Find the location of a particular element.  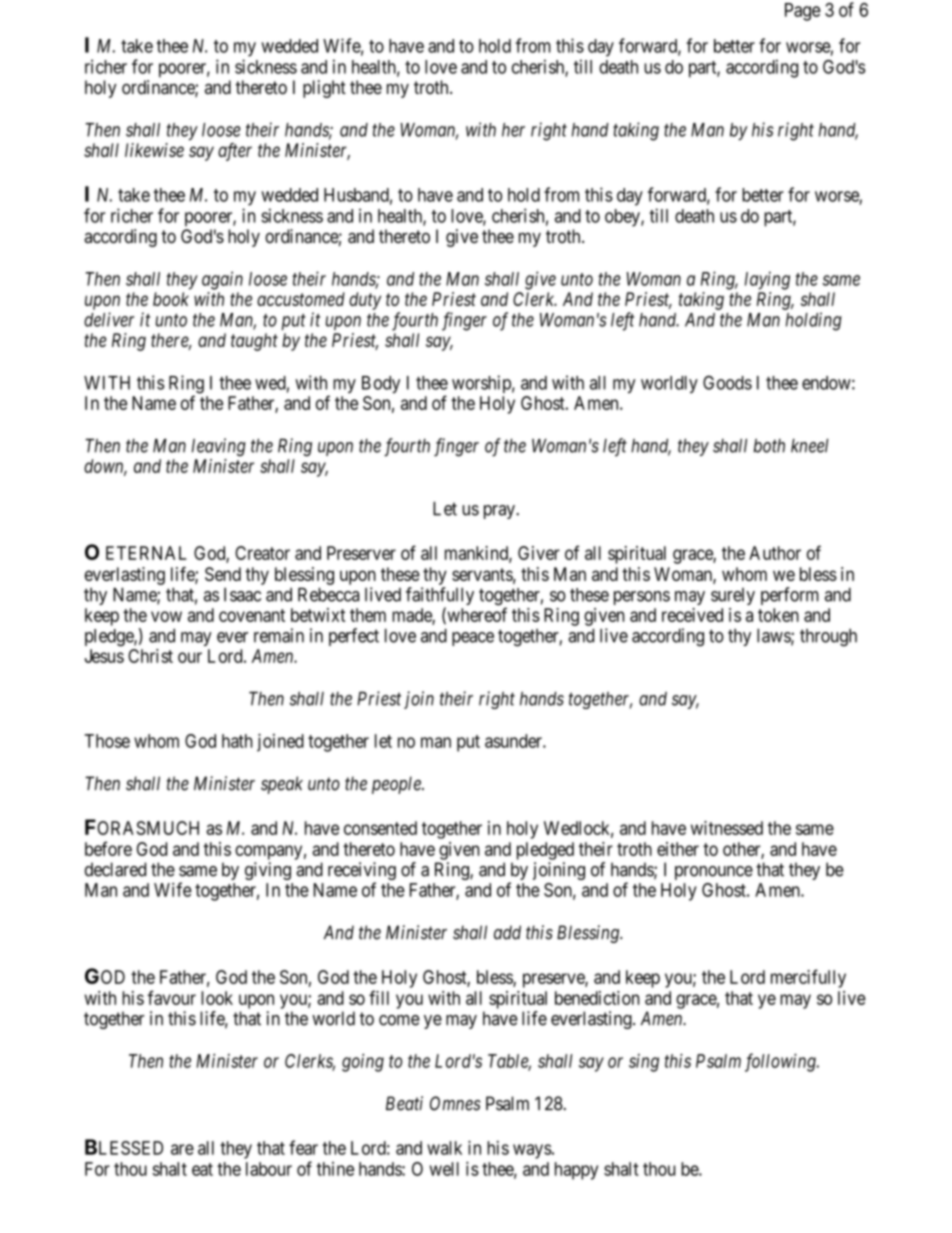

labour is located at coordinates (269, 1169).
